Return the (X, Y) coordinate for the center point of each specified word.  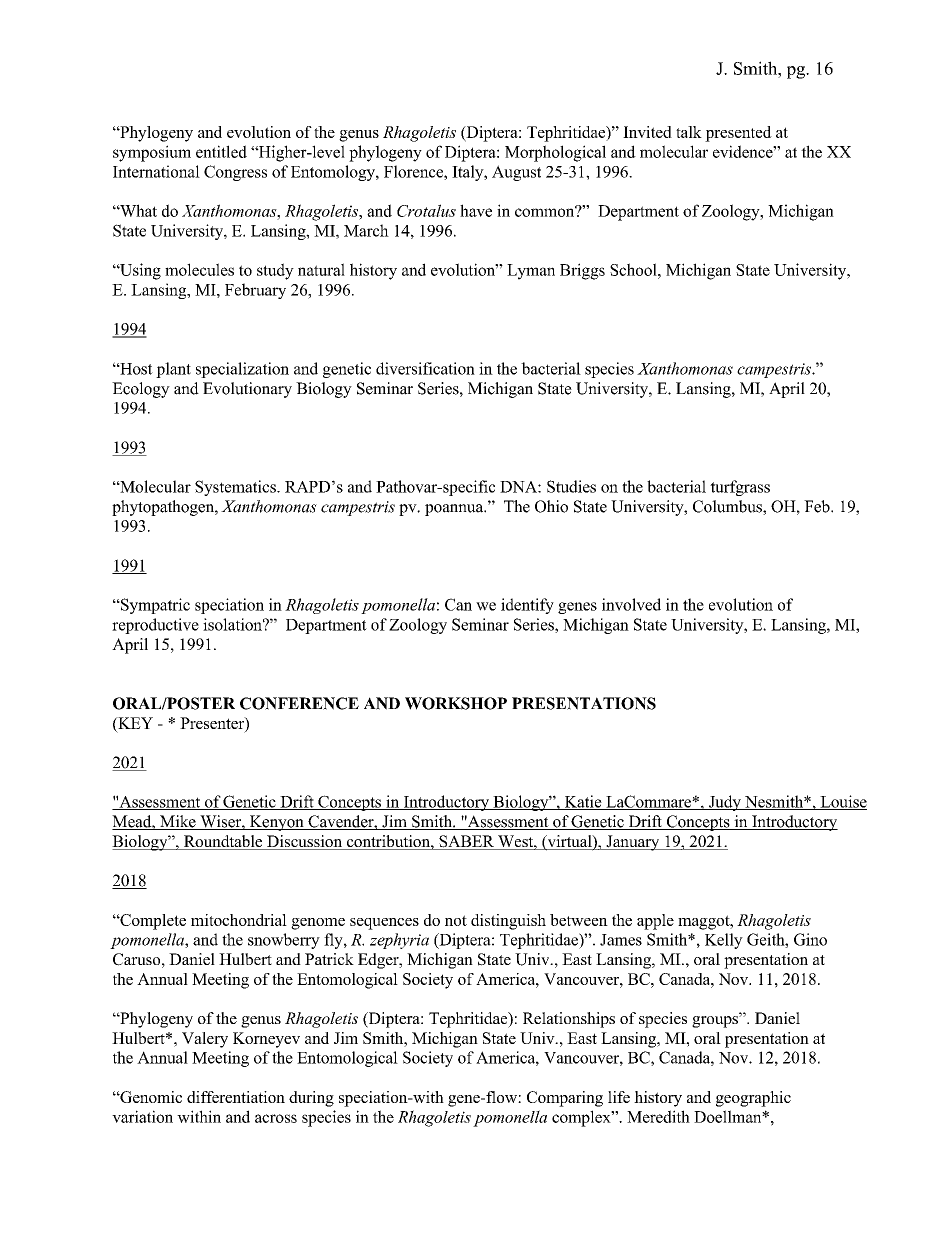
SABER (466, 842)
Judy (725, 803)
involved (631, 604)
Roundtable (223, 842)
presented (738, 134)
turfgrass (740, 488)
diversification (425, 368)
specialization (242, 370)
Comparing (565, 1099)
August (516, 173)
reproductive (155, 626)
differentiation (236, 1097)
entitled (221, 151)
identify (527, 606)
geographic (753, 1099)
